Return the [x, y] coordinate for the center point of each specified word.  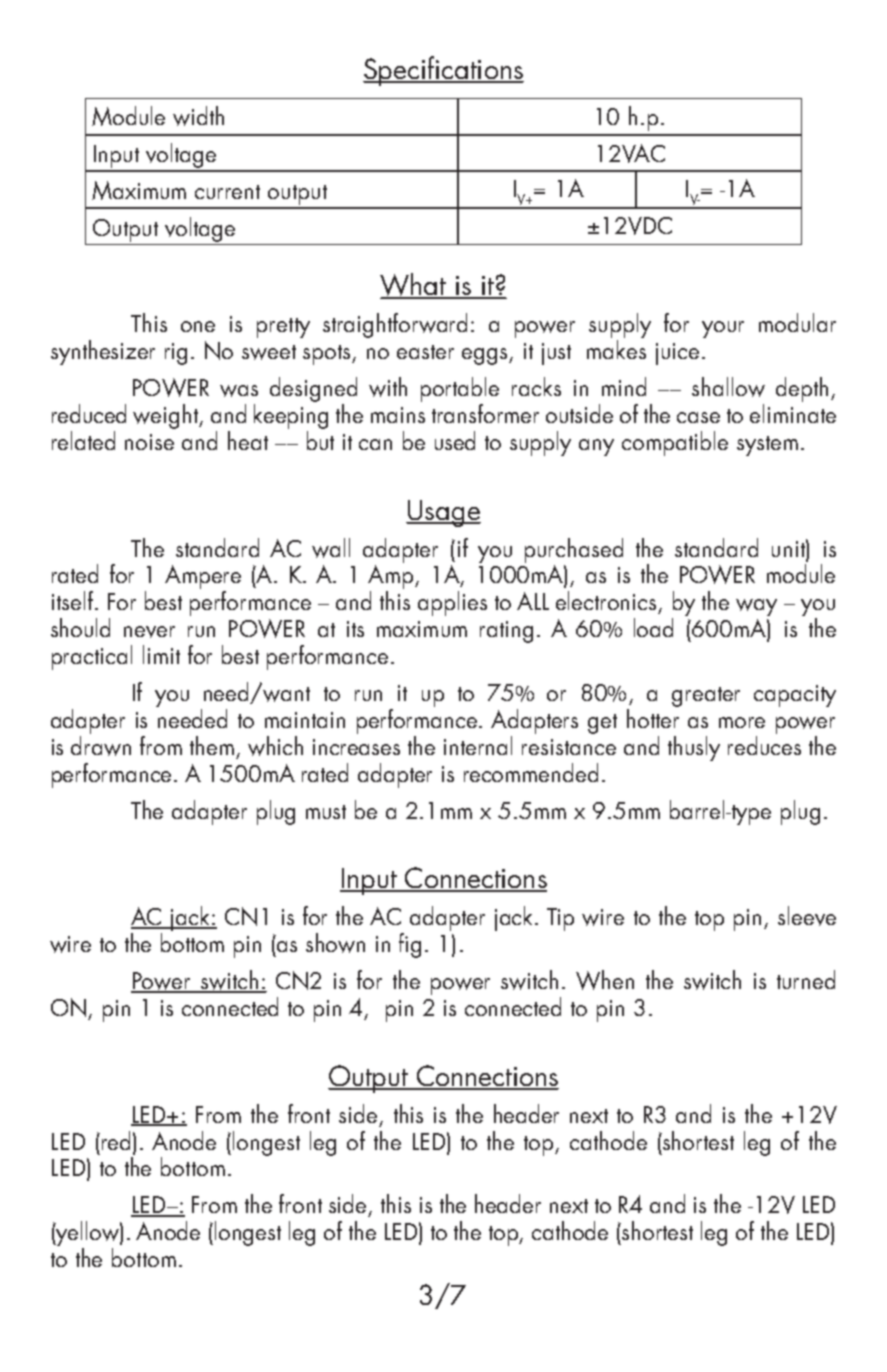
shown [335, 943]
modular [797, 322]
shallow [728, 387]
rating [506, 632]
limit [161, 654]
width [198, 116]
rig [176, 354]
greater [706, 697]
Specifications [443, 71]
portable [460, 391]
